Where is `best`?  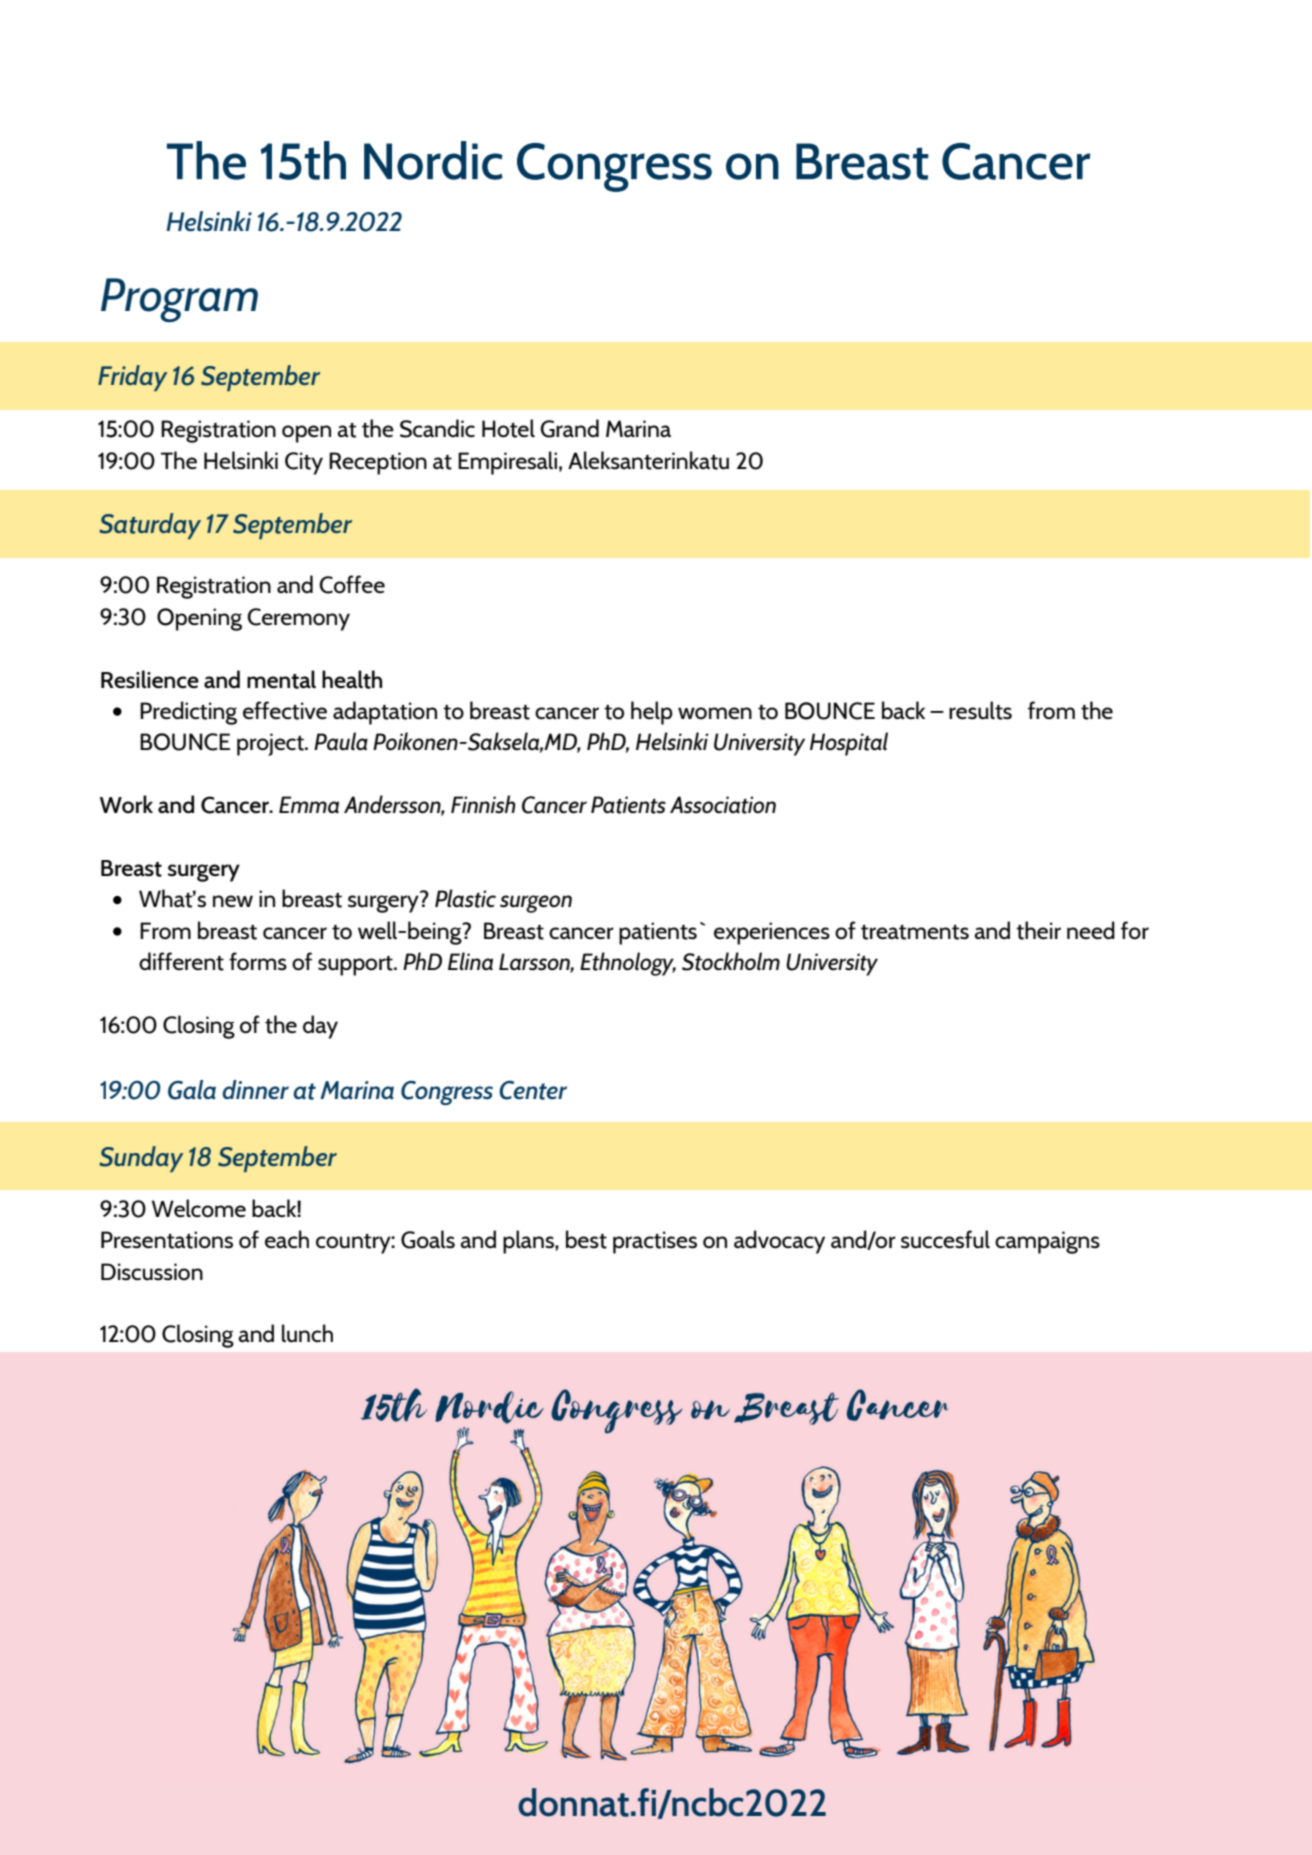 best is located at coordinates (586, 1239).
